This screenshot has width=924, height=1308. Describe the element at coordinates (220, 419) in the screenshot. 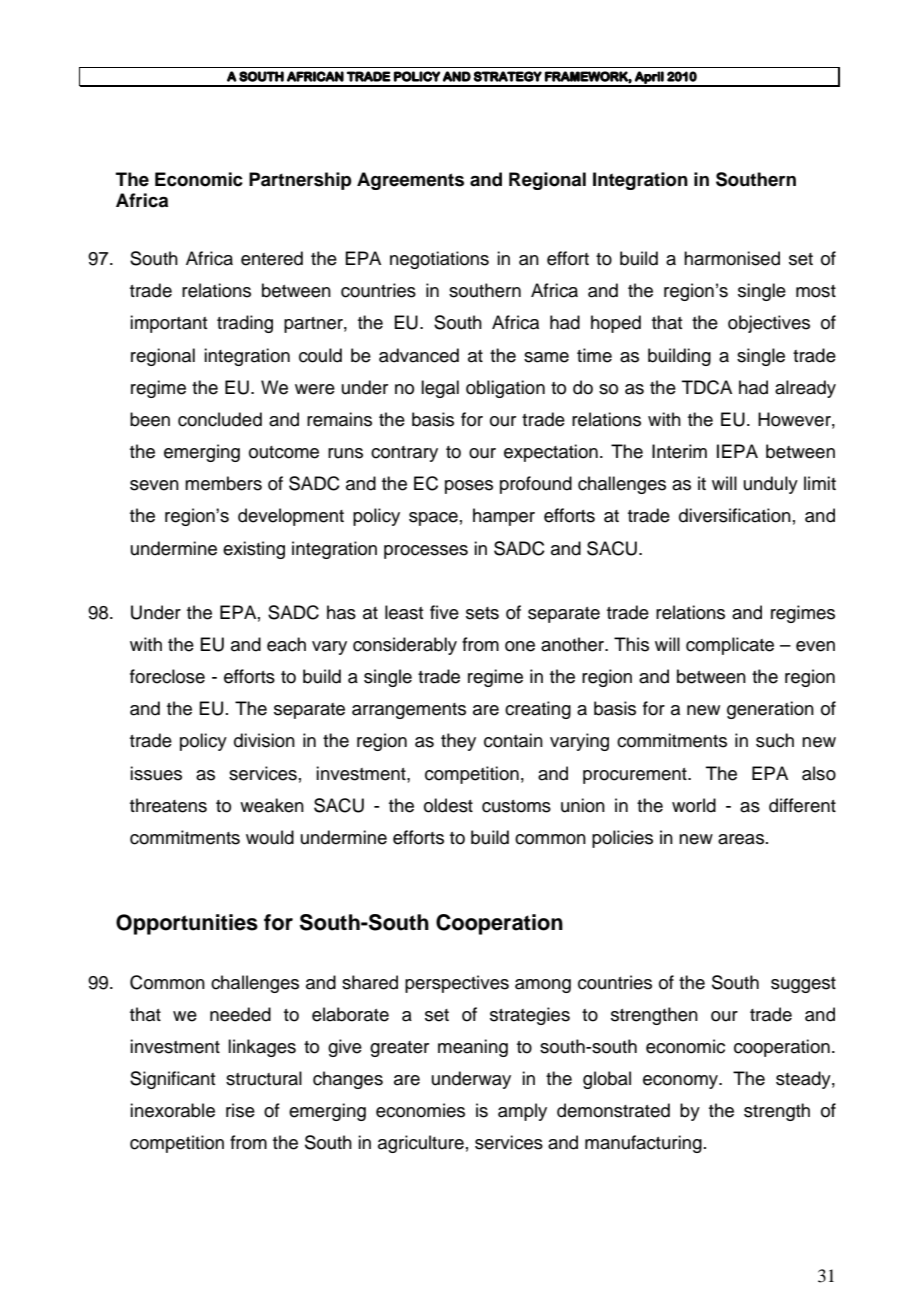

I see `concluded` at that location.
